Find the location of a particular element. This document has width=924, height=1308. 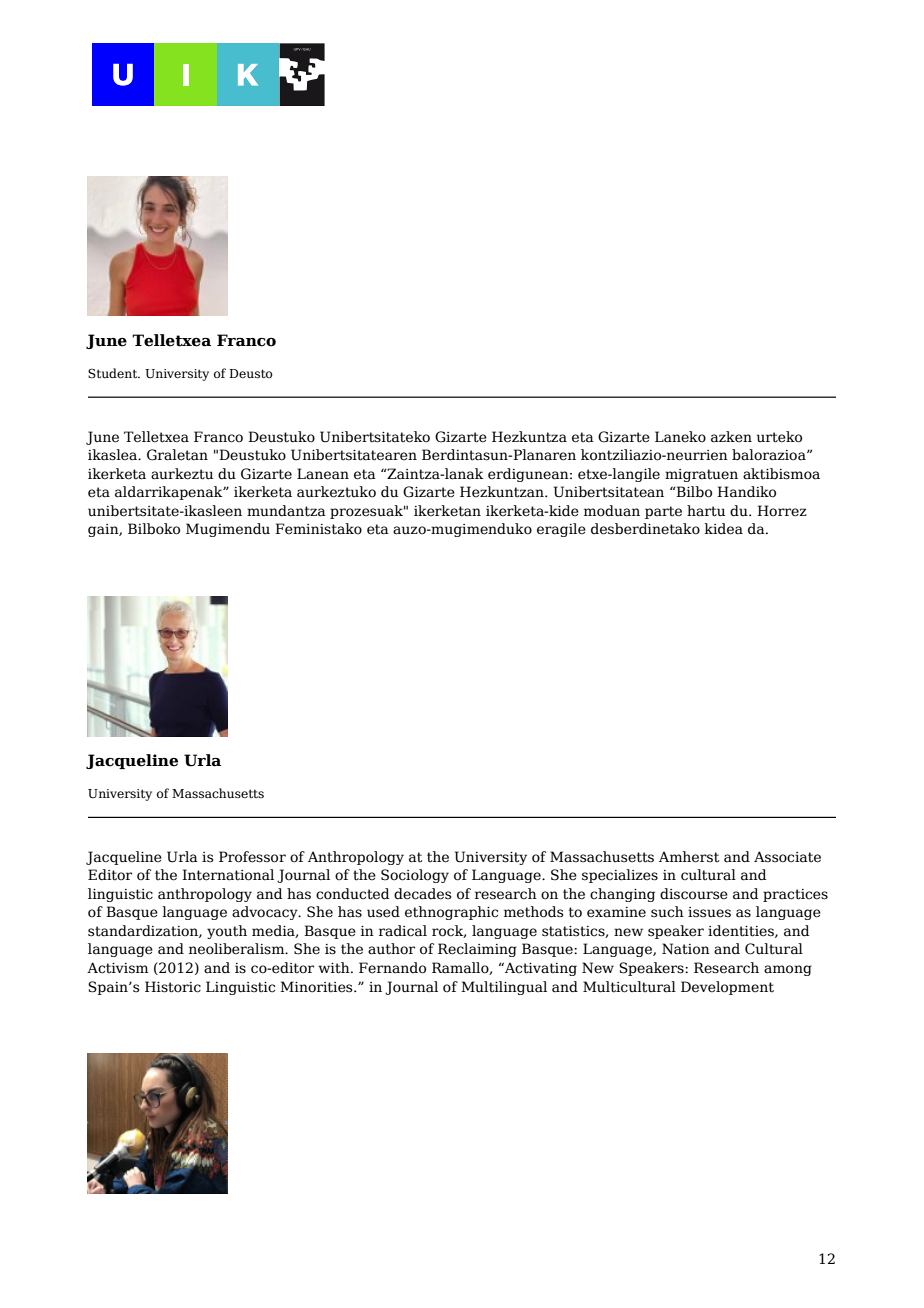

Sociology is located at coordinates (415, 876).
